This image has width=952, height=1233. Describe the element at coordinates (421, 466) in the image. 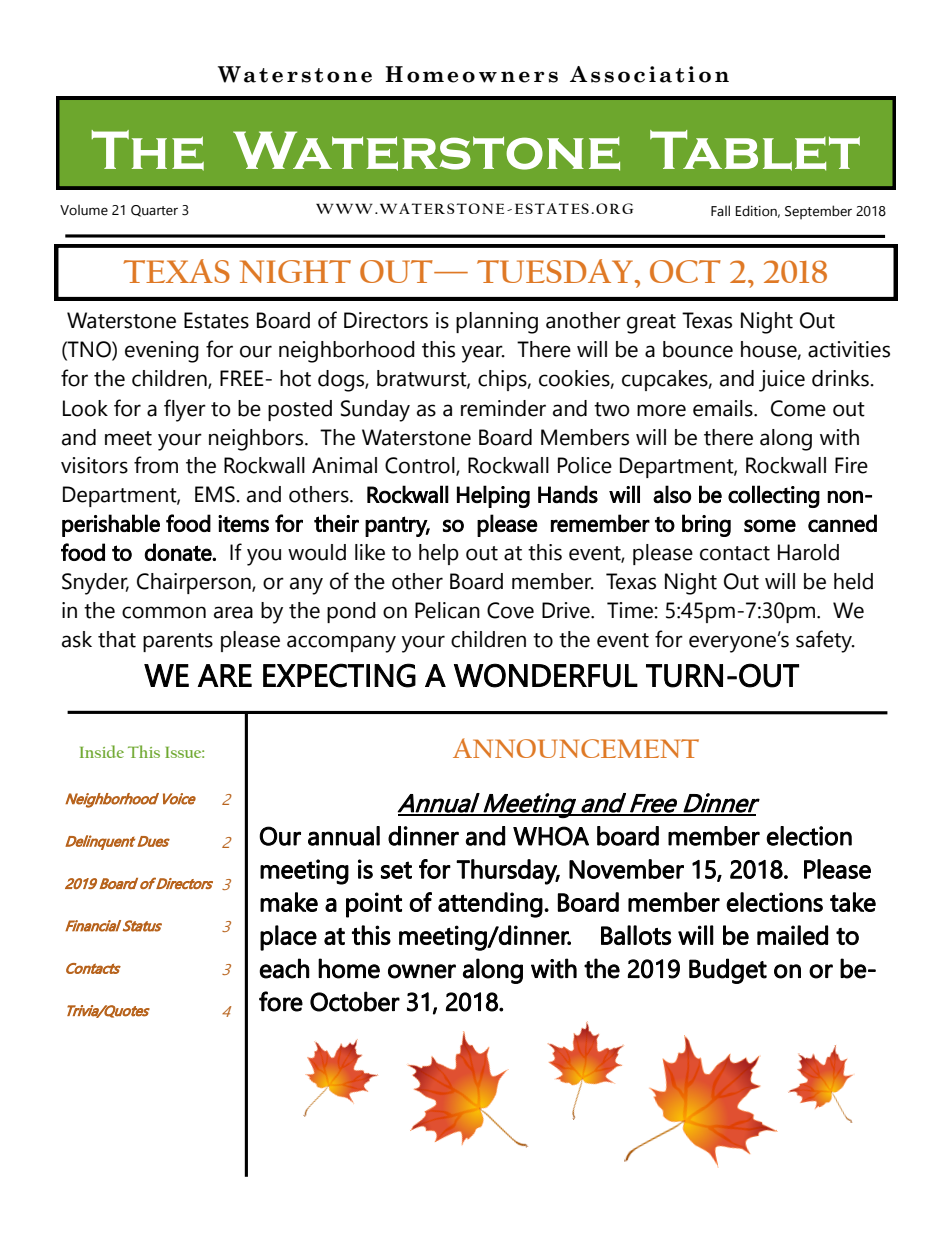

I see `Control` at that location.
